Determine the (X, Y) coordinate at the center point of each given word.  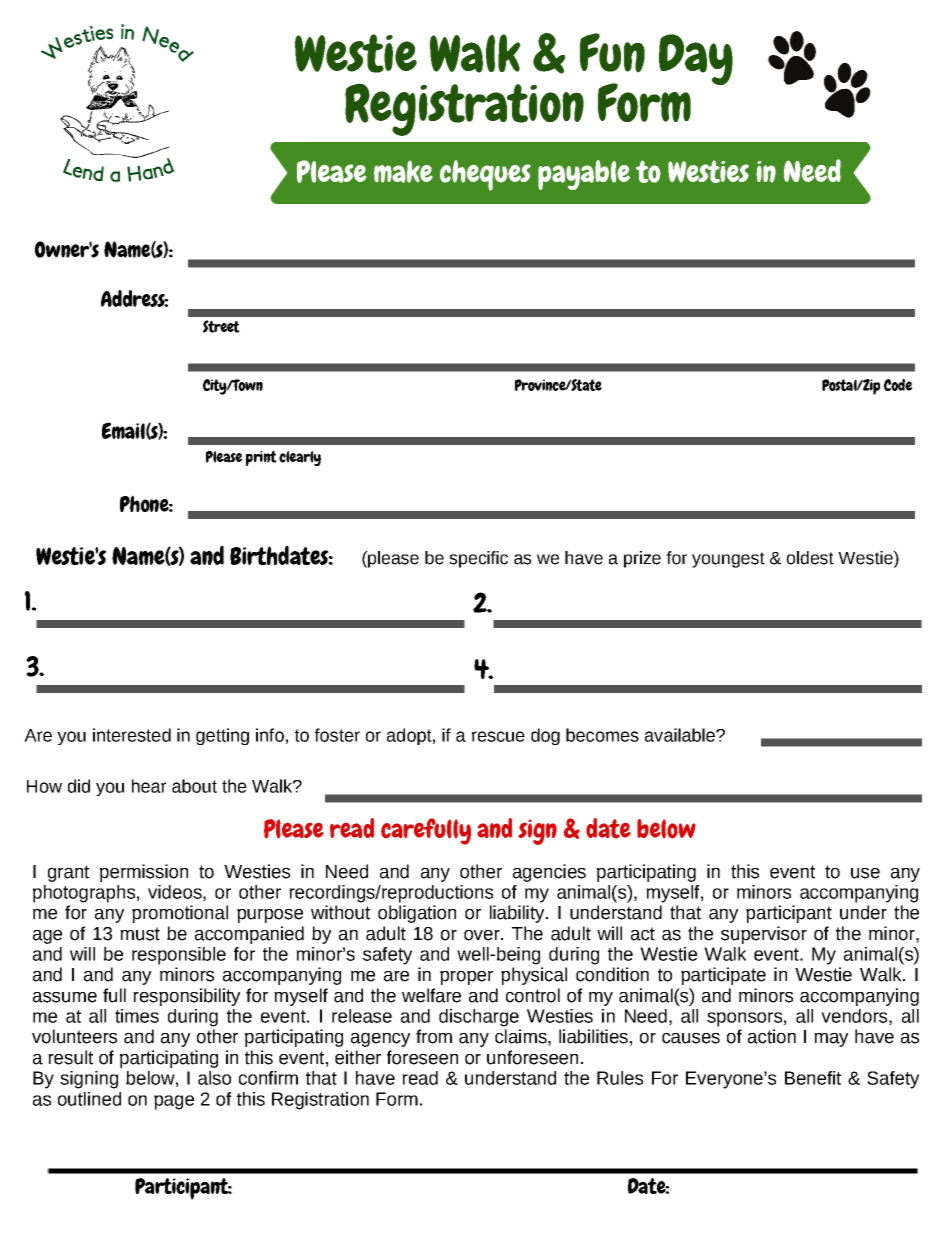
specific (478, 559)
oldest (810, 558)
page (174, 1102)
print (261, 458)
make (403, 172)
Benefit (813, 1078)
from (434, 1036)
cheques (485, 175)
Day (696, 59)
